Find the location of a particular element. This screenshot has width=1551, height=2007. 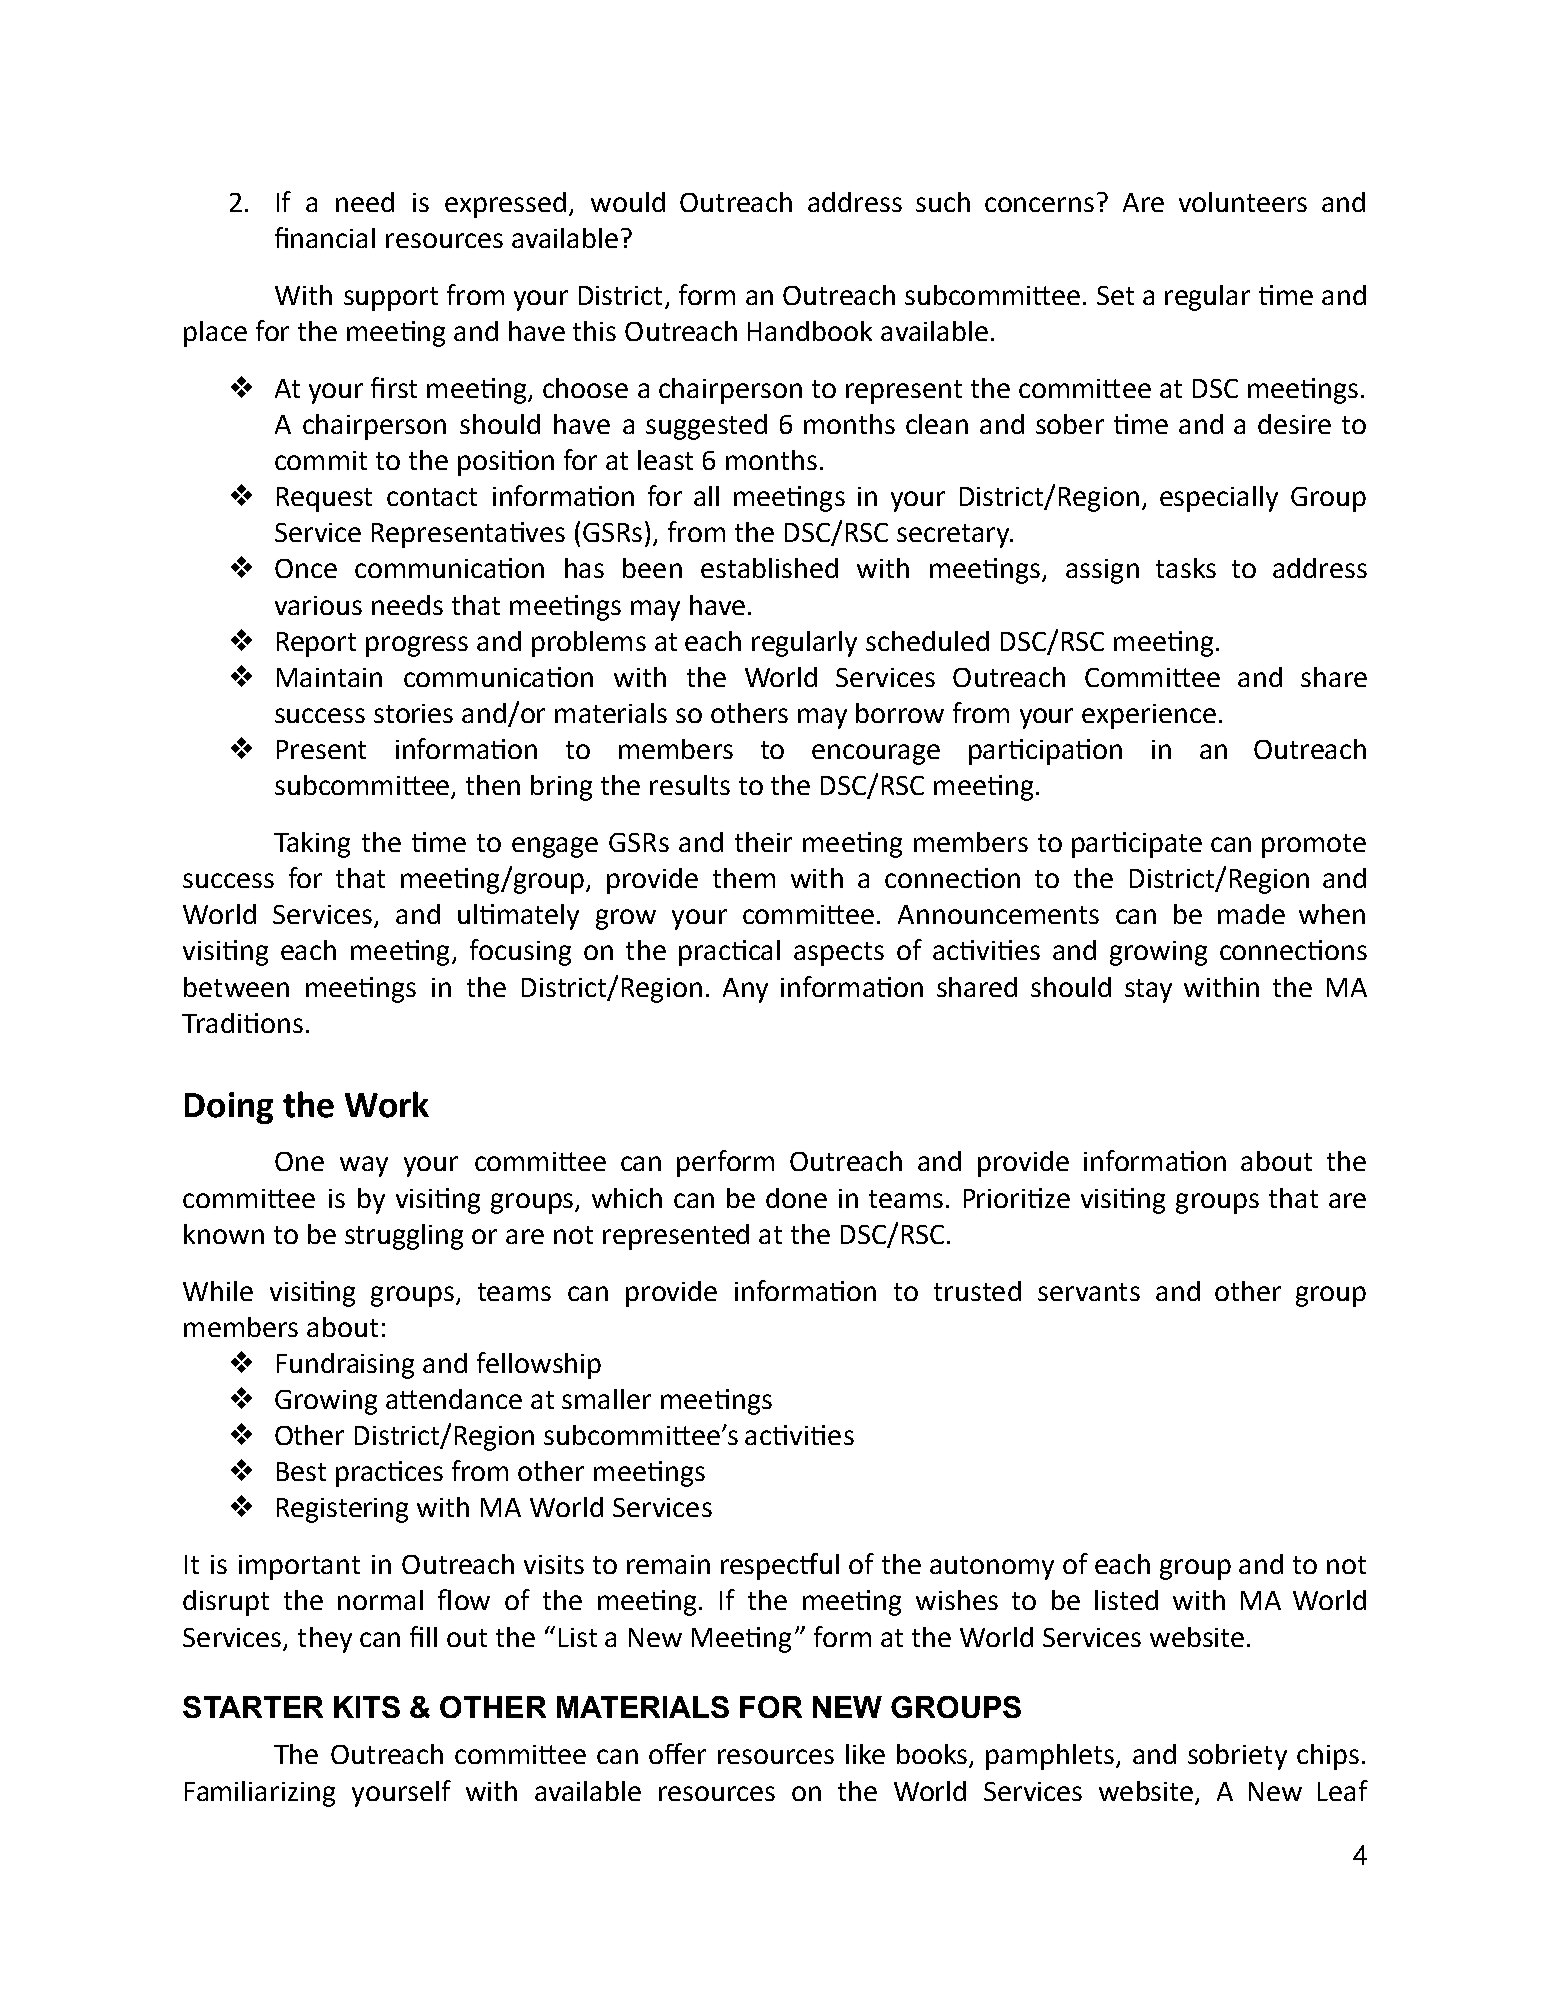

tasks is located at coordinates (1186, 568).
